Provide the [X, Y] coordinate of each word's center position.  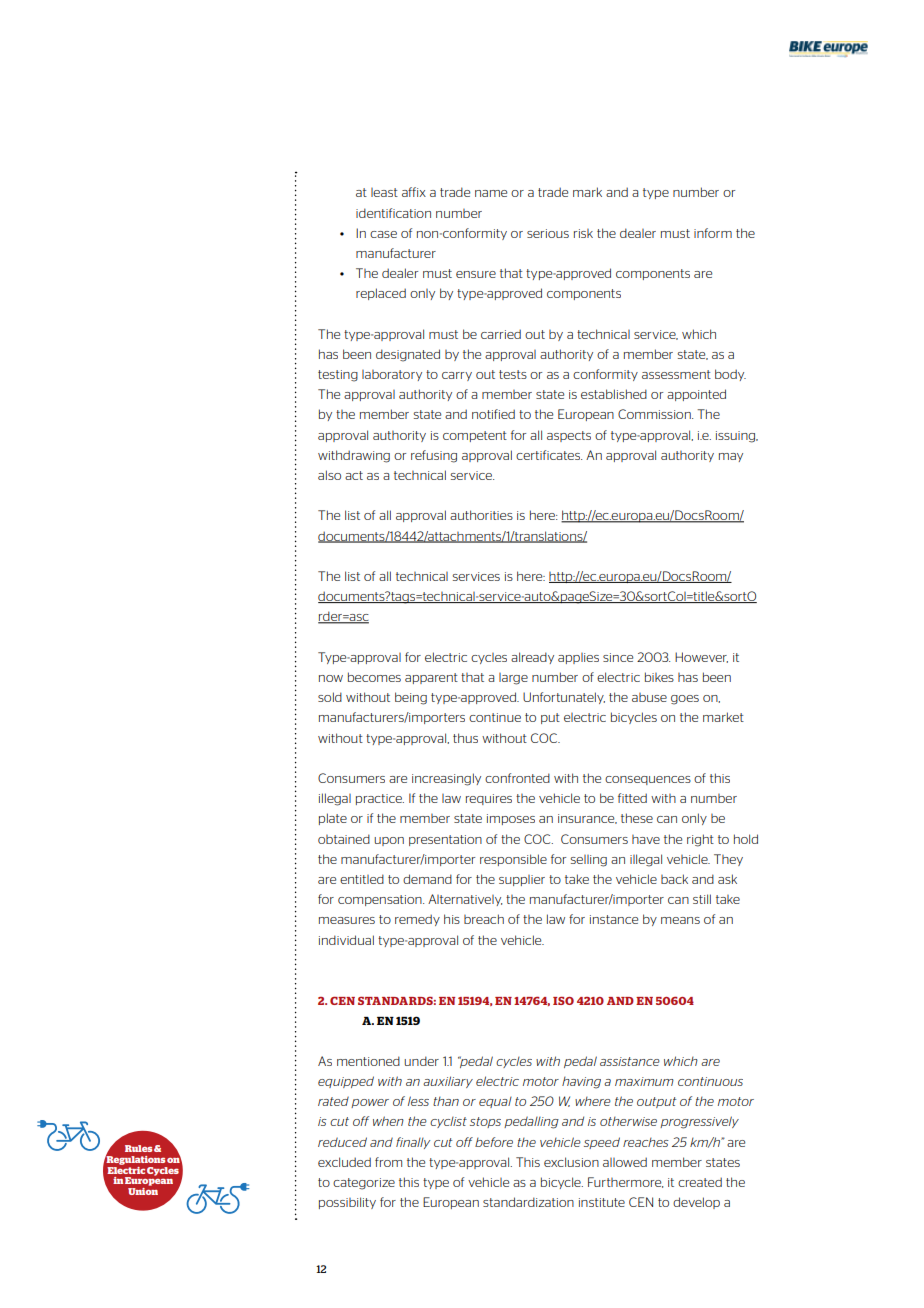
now [331, 678]
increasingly [446, 779]
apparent [431, 678]
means [680, 920]
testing [338, 376]
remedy [417, 920]
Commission [655, 414]
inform [713, 233]
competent [475, 436]
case [383, 234]
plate [333, 819]
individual [346, 940]
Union [143, 1191]
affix [414, 192]
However [701, 657]
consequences [648, 780]
